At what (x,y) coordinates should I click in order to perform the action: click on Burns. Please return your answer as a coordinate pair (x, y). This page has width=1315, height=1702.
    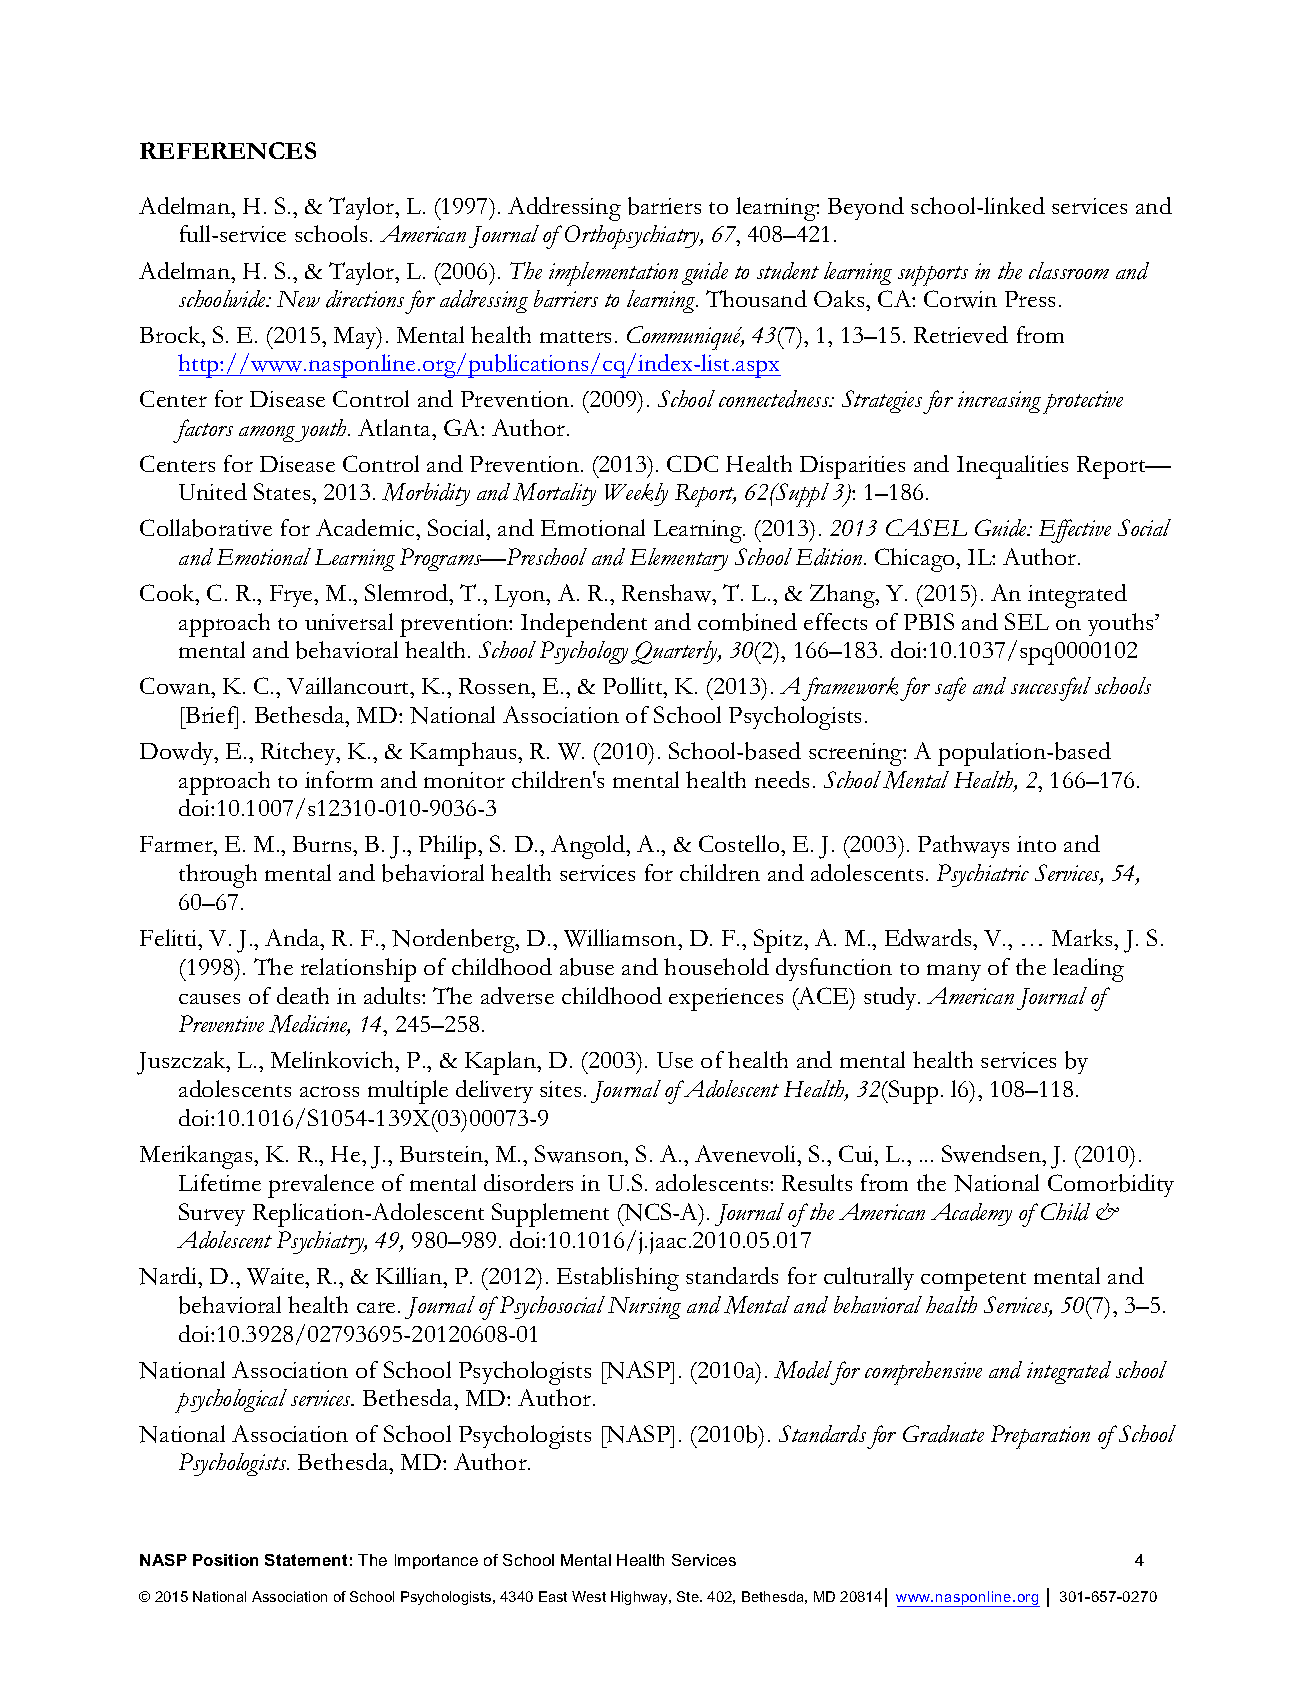
    Looking at the image, I should click on (323, 844).
